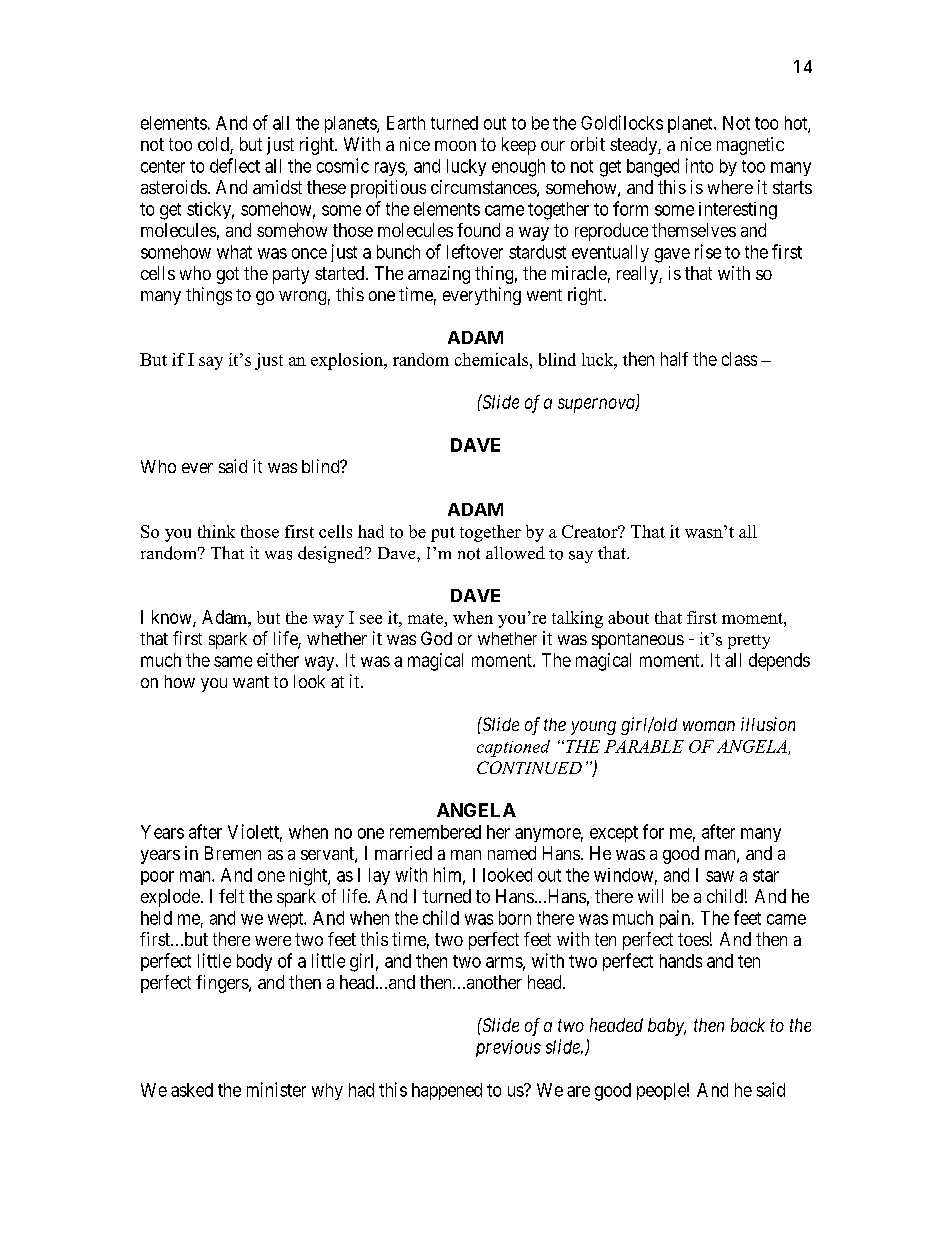 The image size is (952, 1233). Describe the element at coordinates (192, 1090) in the document. I see `asked` at that location.
